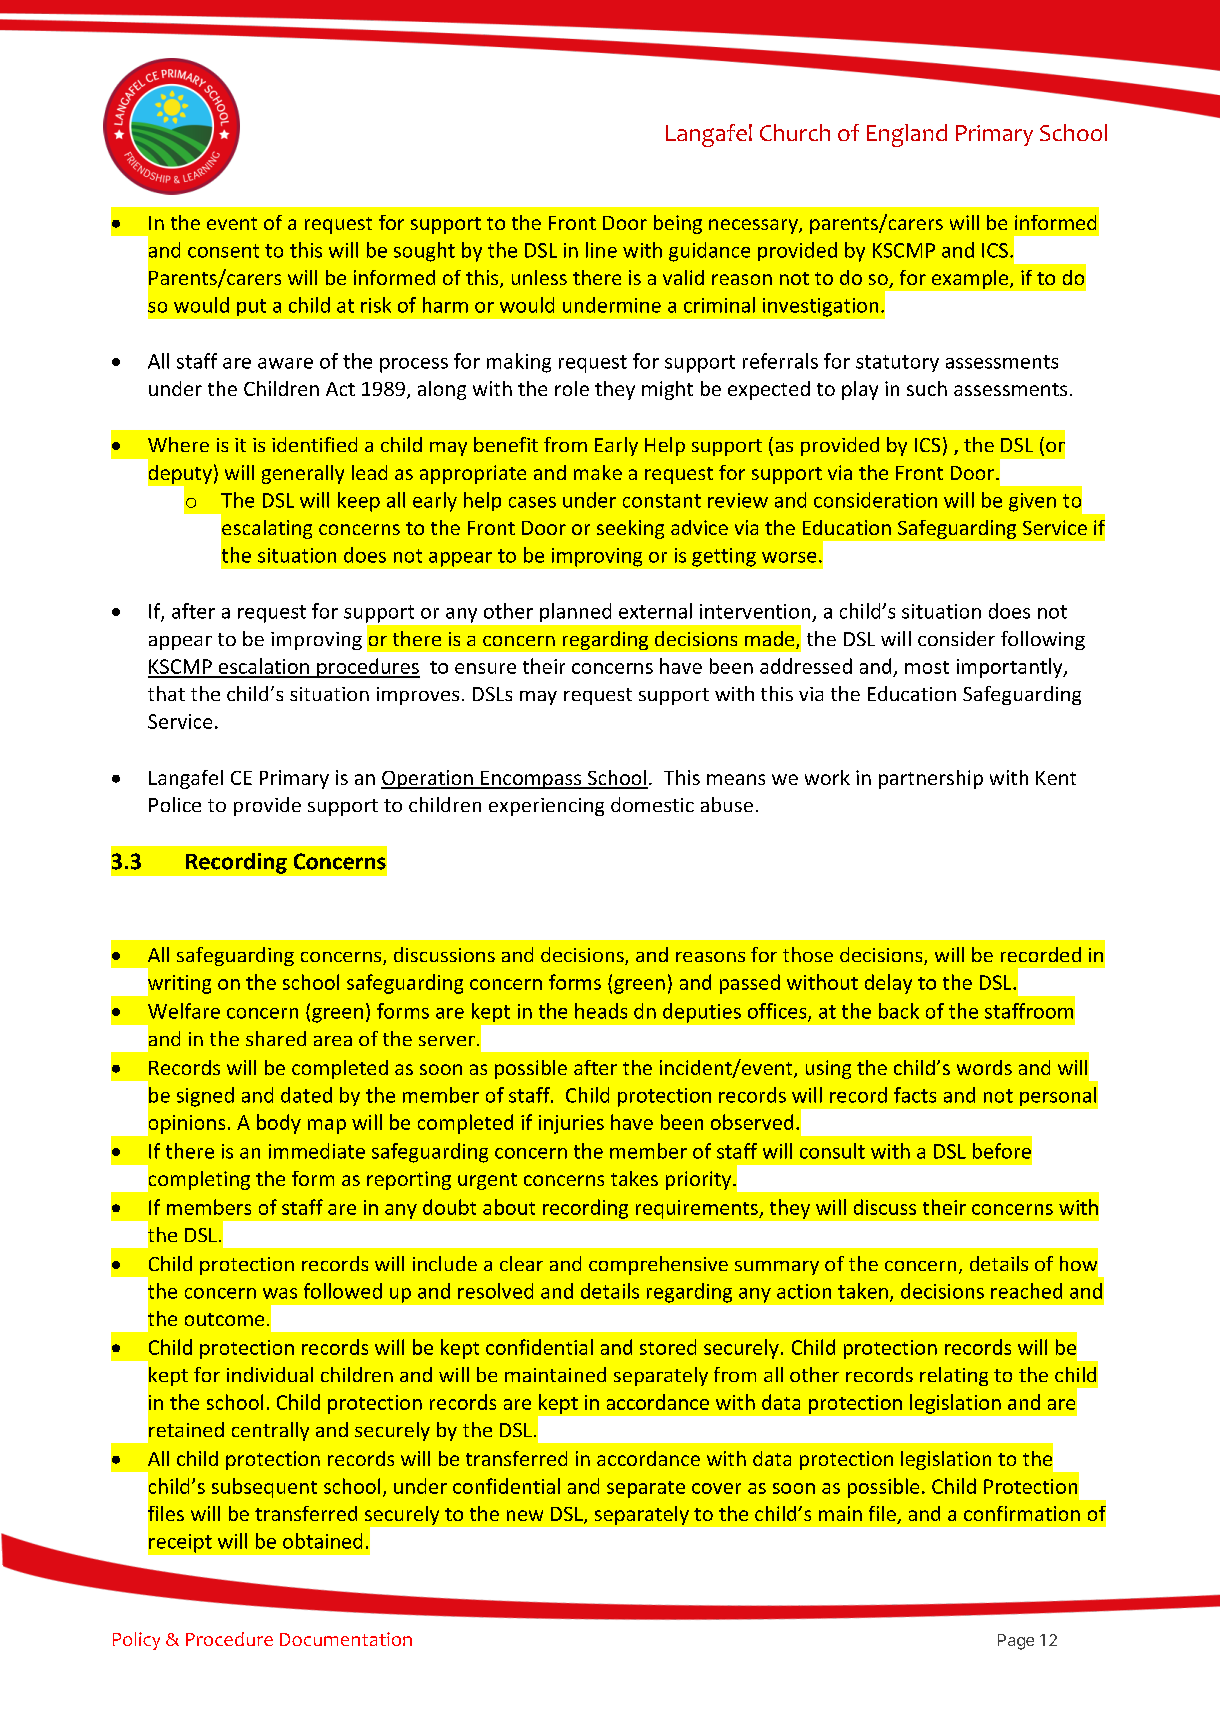  Describe the element at coordinates (1026, 1291) in the screenshot. I see `reached` at that location.
